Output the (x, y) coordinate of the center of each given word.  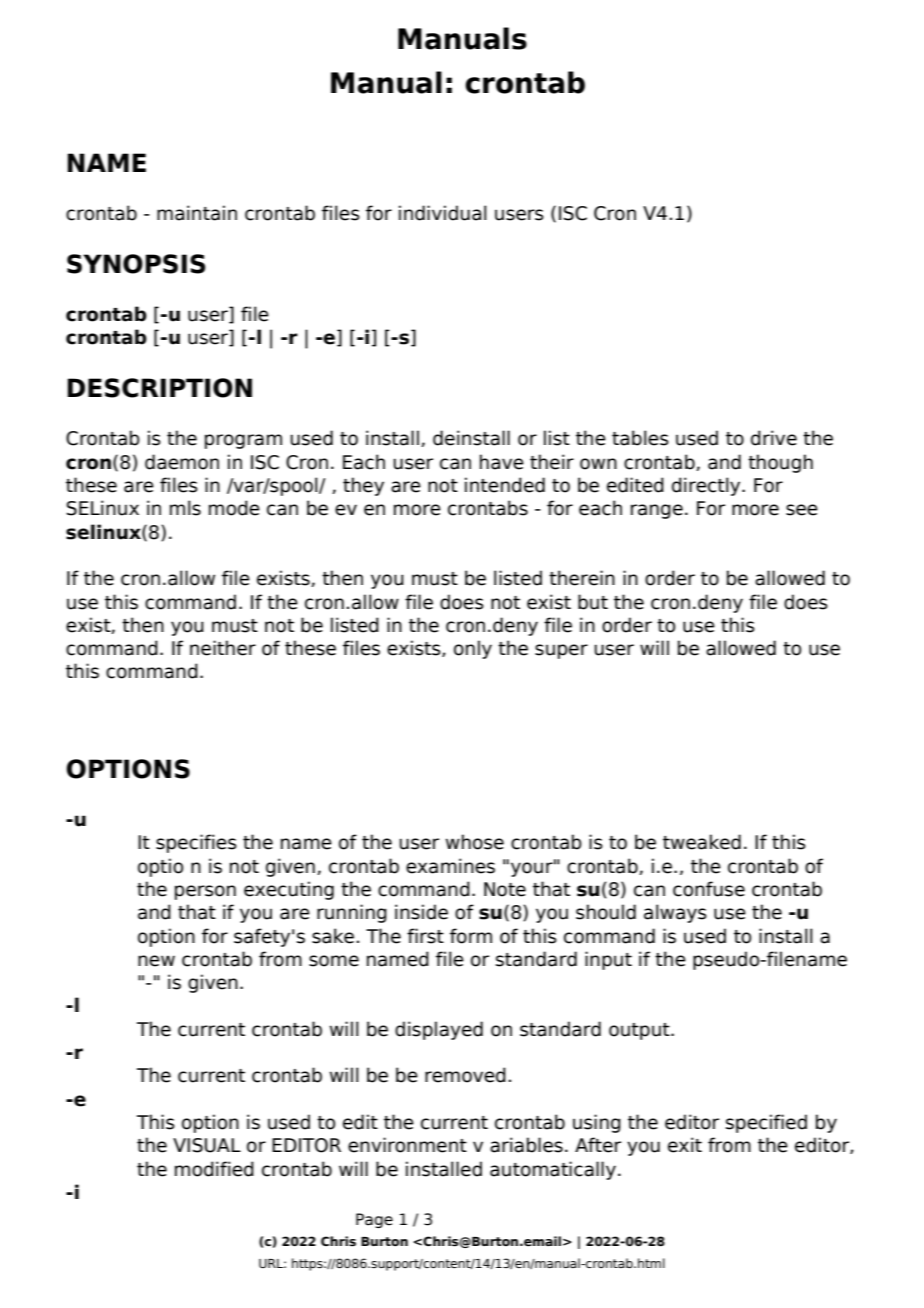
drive (774, 438)
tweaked (702, 842)
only (473, 649)
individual (443, 213)
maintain (197, 213)
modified (214, 1169)
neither (223, 648)
